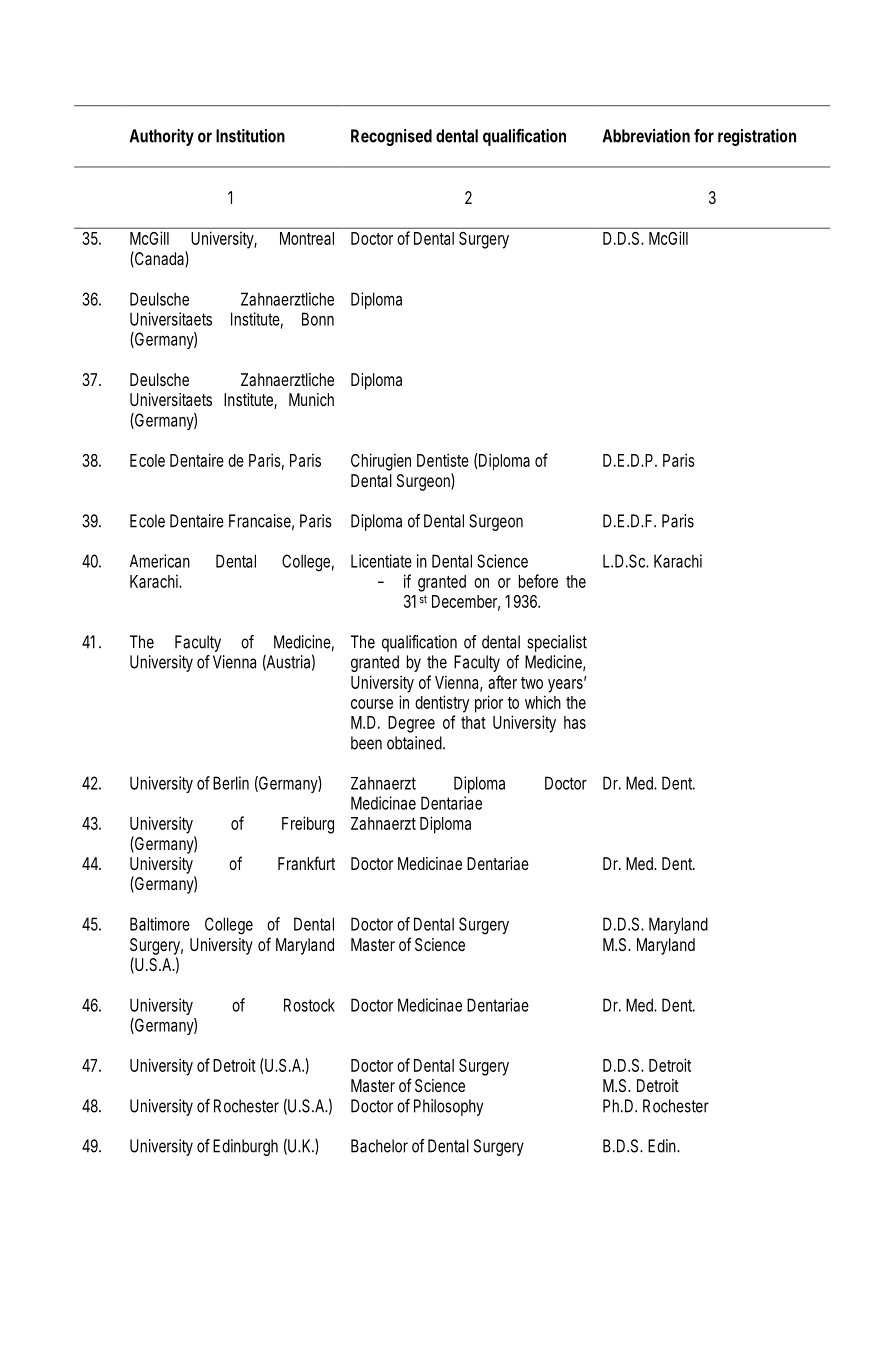  I want to click on has, so click(575, 722).
